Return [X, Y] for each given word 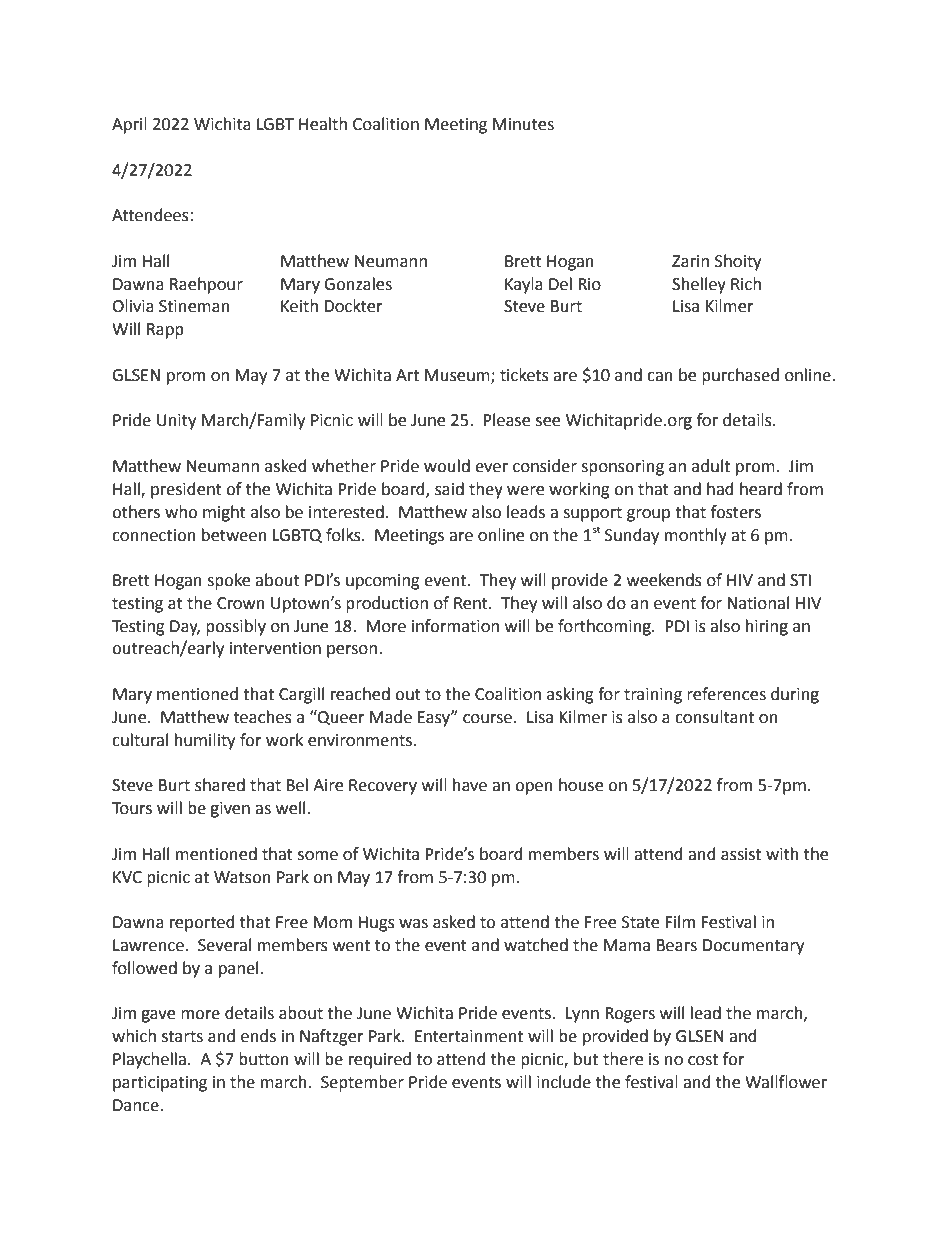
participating [160, 1084]
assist [741, 854]
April [129, 125]
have [470, 785]
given [230, 810]
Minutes [523, 124]
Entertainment [469, 1036]
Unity [176, 422]
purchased [740, 376]
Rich [746, 284]
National [758, 603]
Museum [458, 376]
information [455, 626]
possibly [236, 627]
